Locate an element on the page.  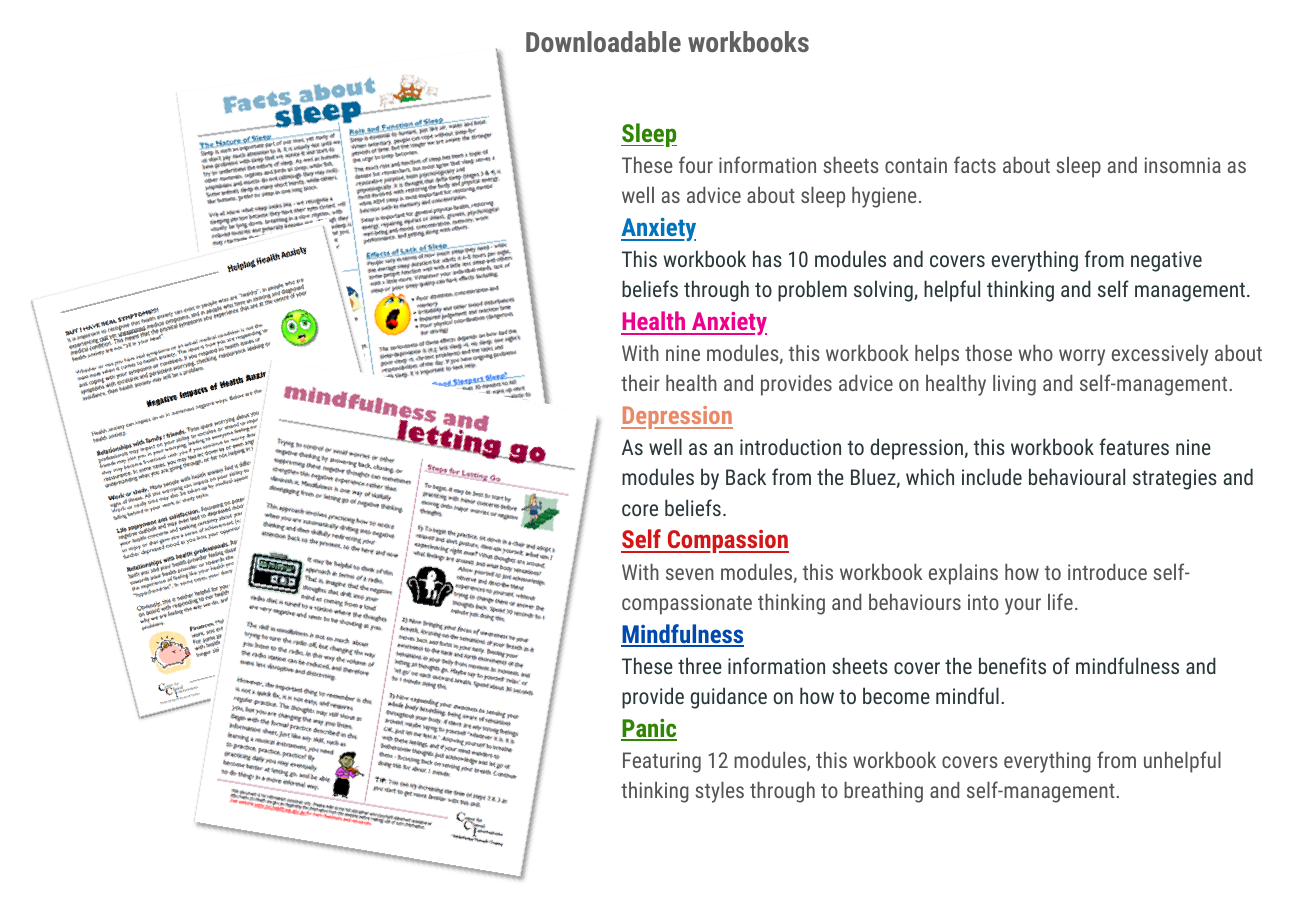
their is located at coordinates (640, 382).
